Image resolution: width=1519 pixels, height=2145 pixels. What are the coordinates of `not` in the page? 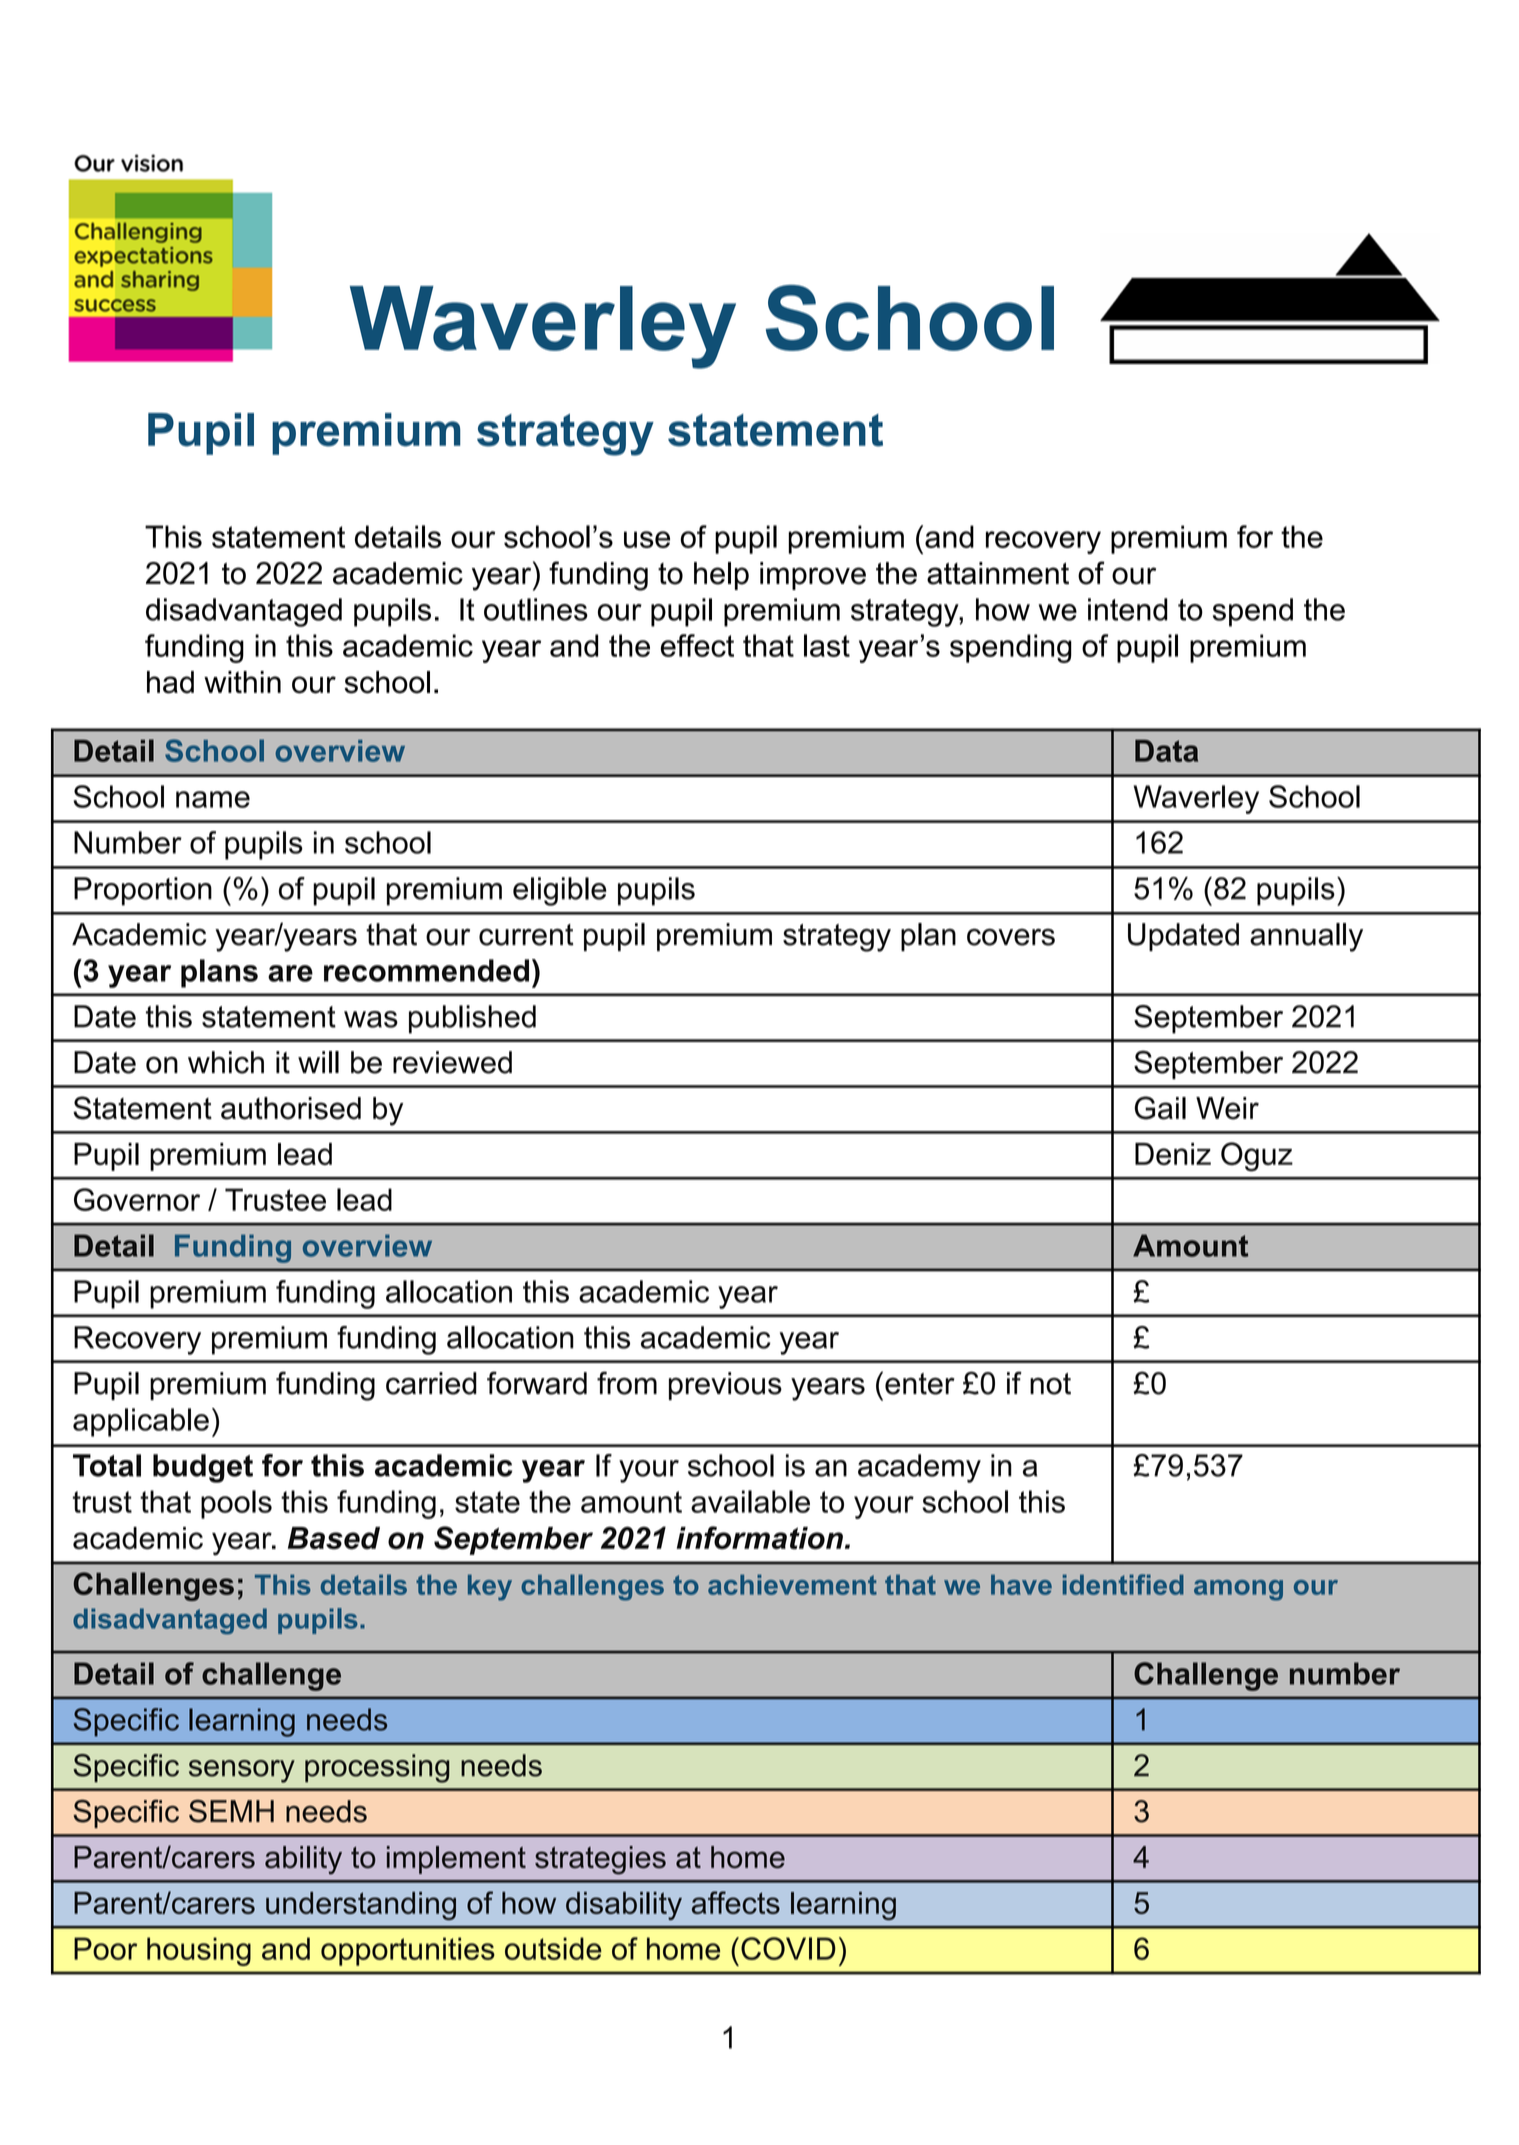 It's located at (1050, 1384).
